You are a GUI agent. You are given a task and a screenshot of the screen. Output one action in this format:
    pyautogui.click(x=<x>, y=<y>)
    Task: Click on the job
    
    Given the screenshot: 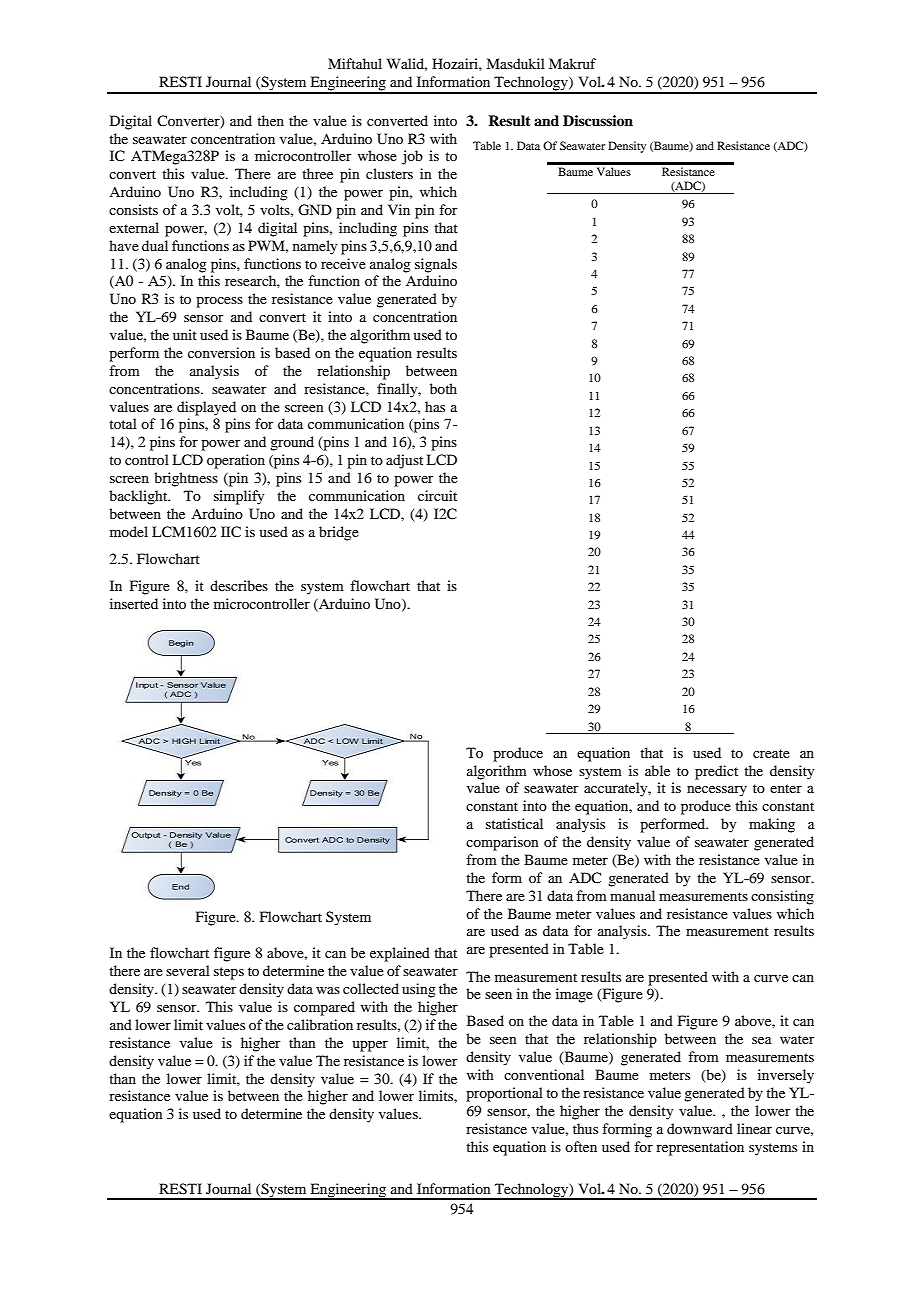 What is the action you would take?
    pyautogui.click(x=412, y=157)
